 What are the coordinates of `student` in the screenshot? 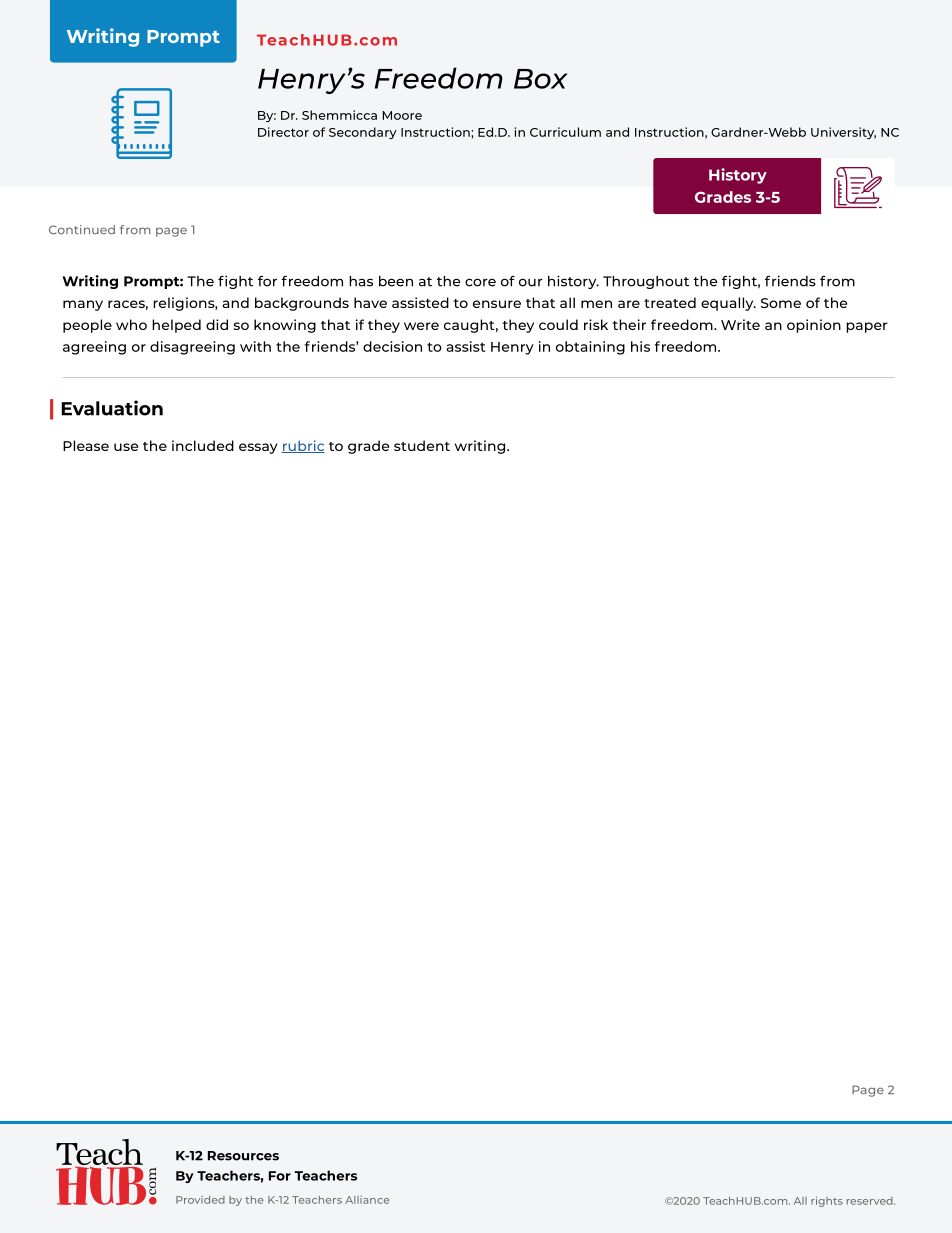 It's located at (422, 445).
